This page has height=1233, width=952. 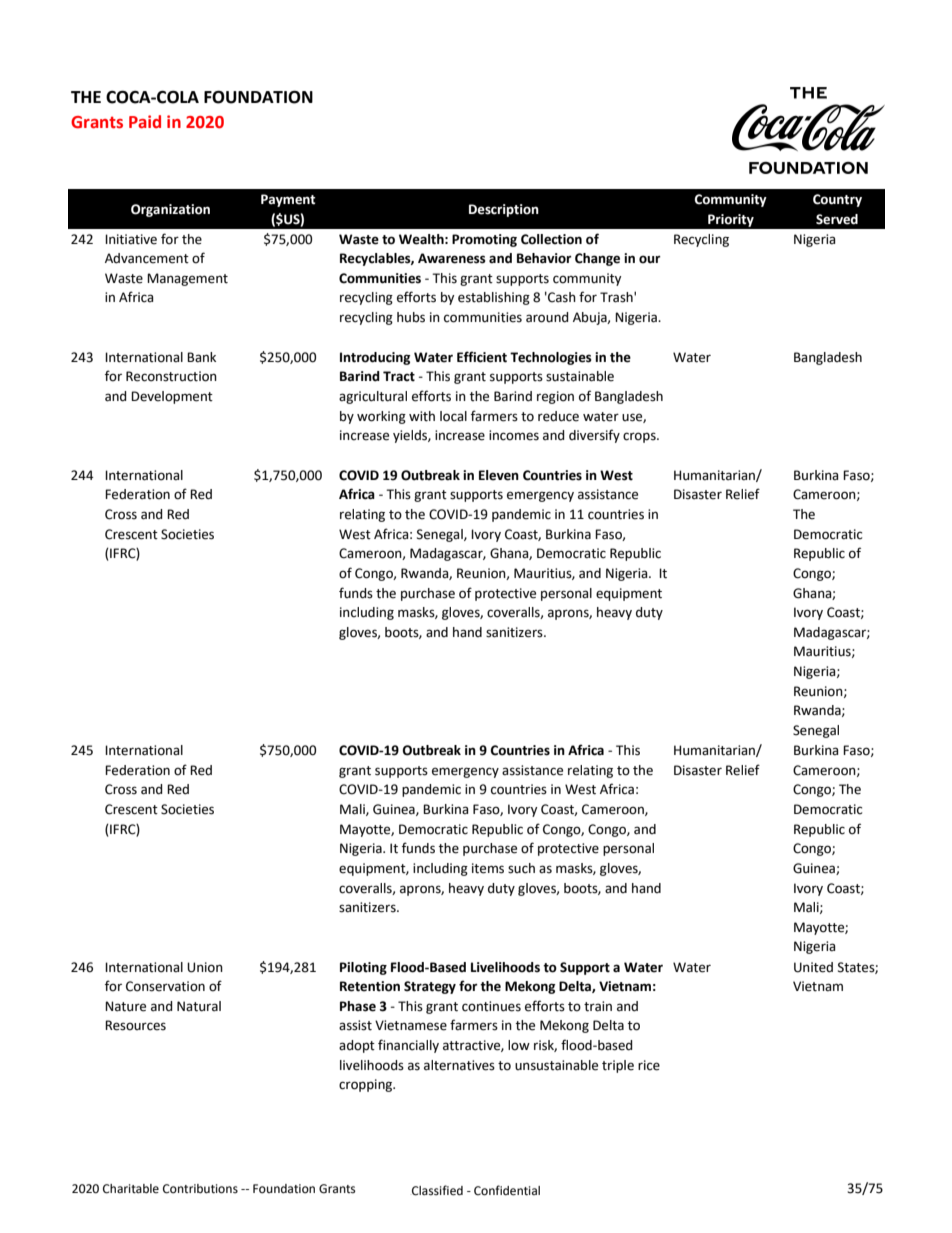 What do you see at coordinates (640, 437) in the page?
I see `crops` at bounding box center [640, 437].
